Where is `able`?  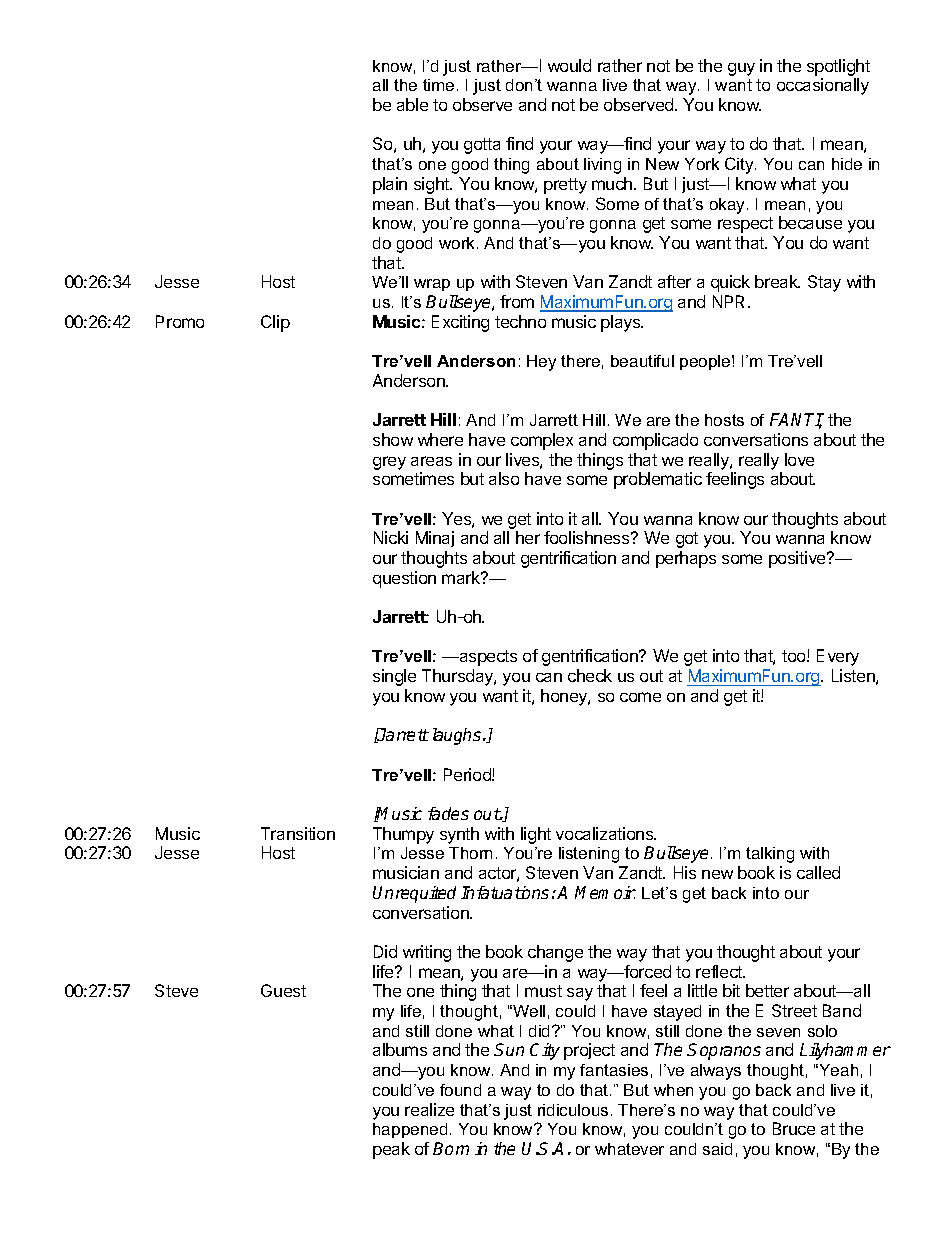 able is located at coordinates (412, 104).
